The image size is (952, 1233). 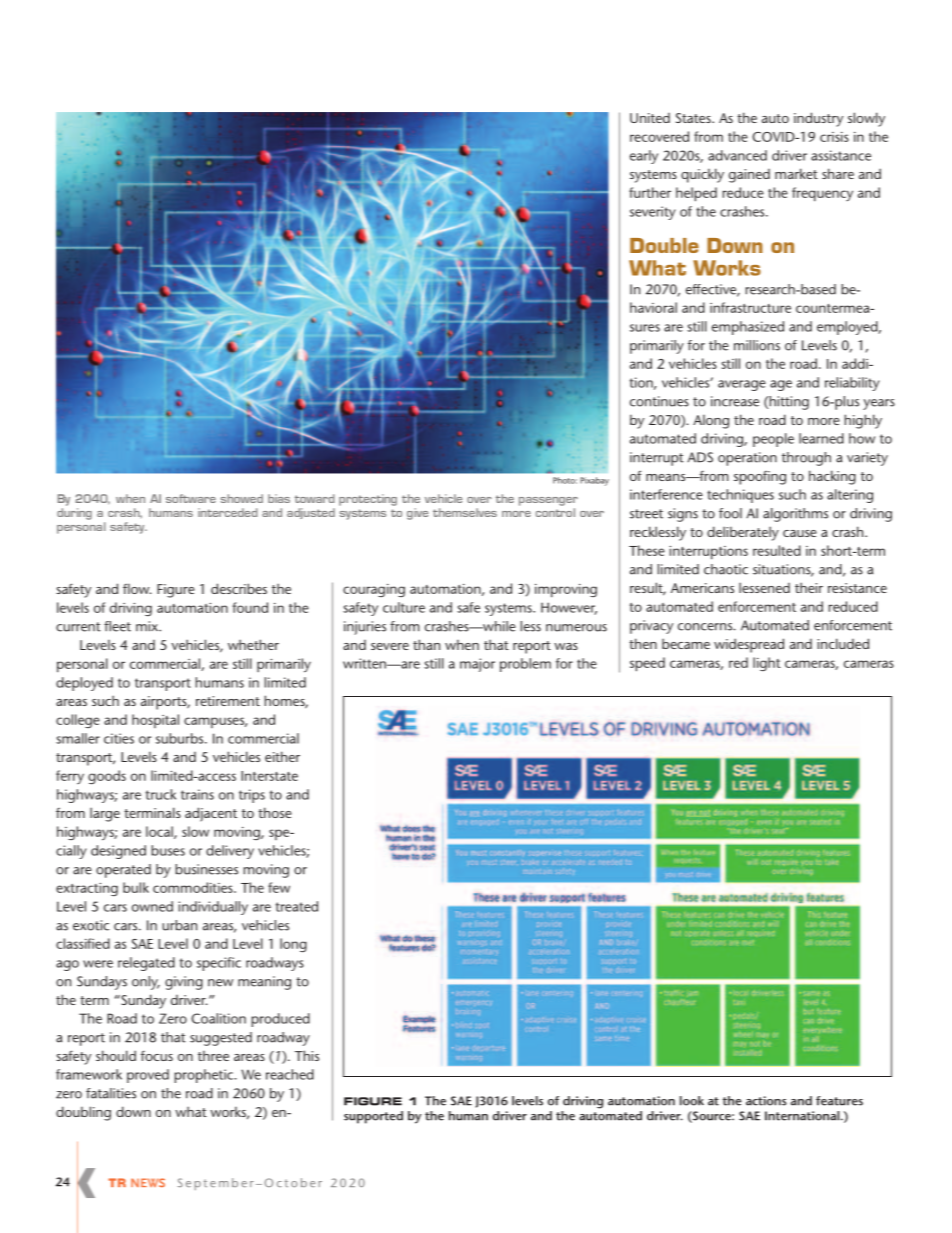 I want to click on early, so click(x=644, y=157).
